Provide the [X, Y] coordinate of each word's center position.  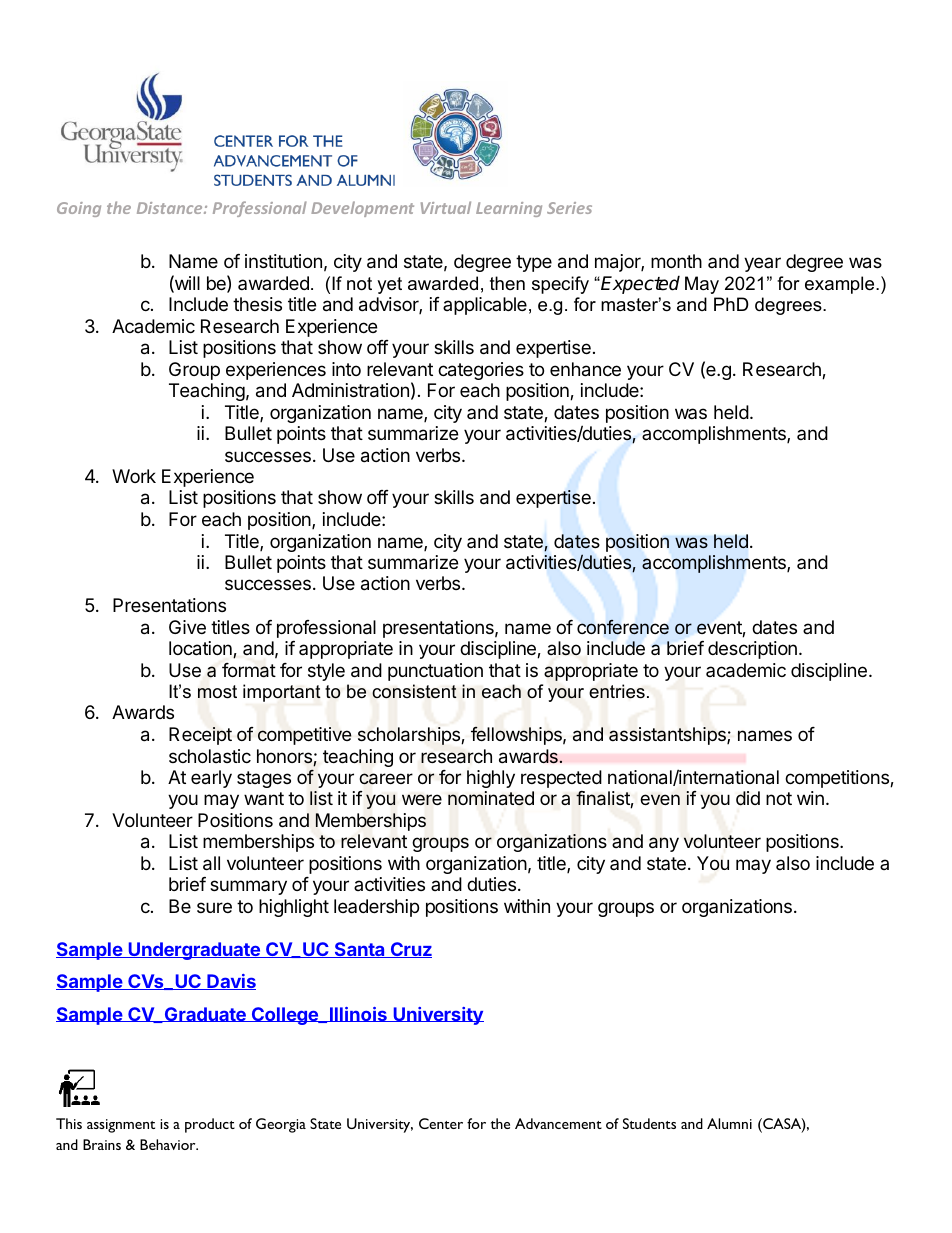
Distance [171, 208]
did [748, 798]
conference [623, 627]
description [752, 650]
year [762, 264]
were [422, 799]
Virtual [446, 207]
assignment [121, 1126]
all [211, 863]
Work [134, 476]
